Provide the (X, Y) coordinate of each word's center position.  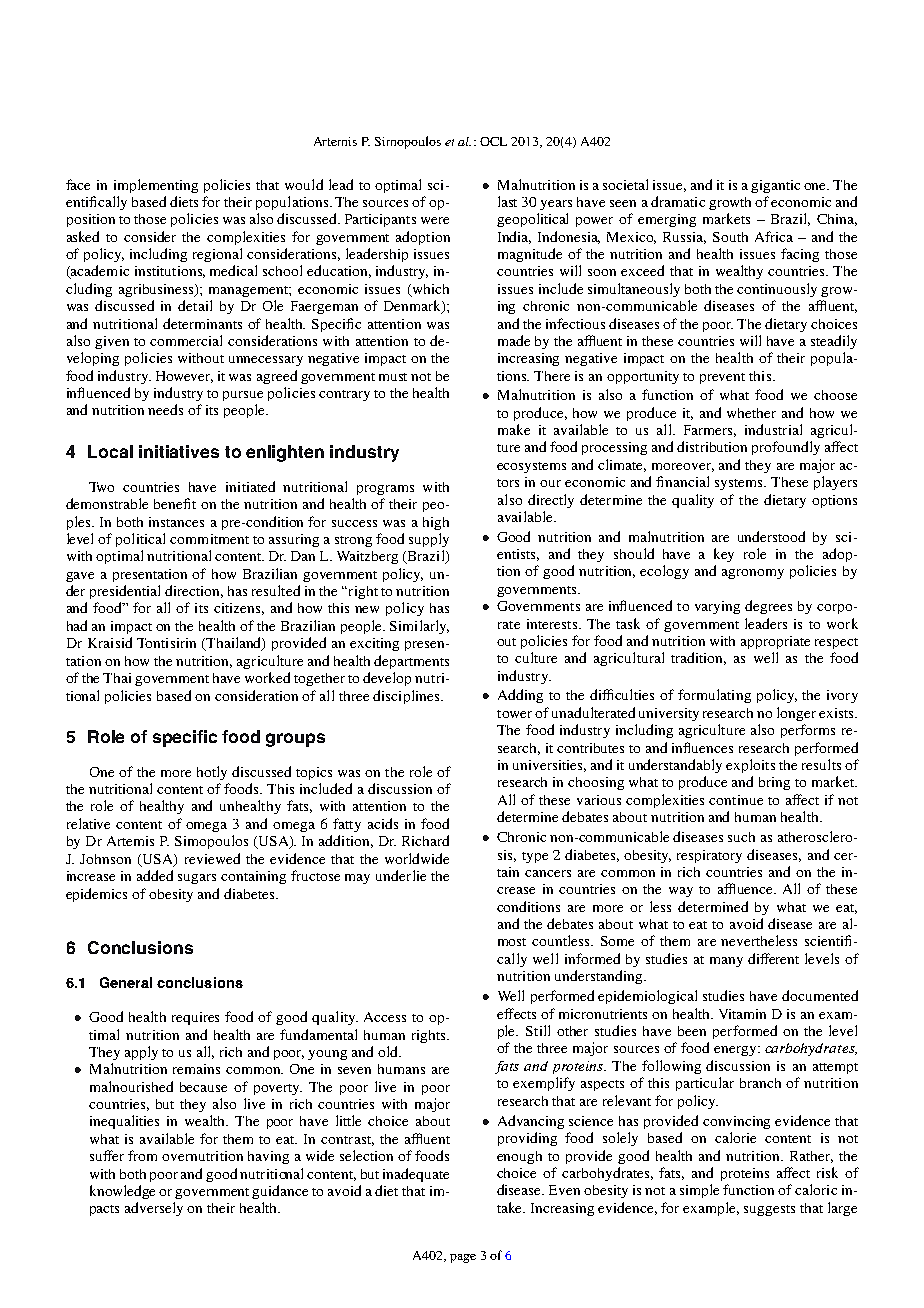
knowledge (122, 1192)
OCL (493, 141)
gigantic (775, 186)
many (726, 962)
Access (385, 1017)
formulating (714, 696)
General (126, 982)
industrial (773, 429)
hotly (212, 773)
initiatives (179, 451)
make (514, 429)
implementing (156, 186)
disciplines (407, 697)
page (463, 1258)
